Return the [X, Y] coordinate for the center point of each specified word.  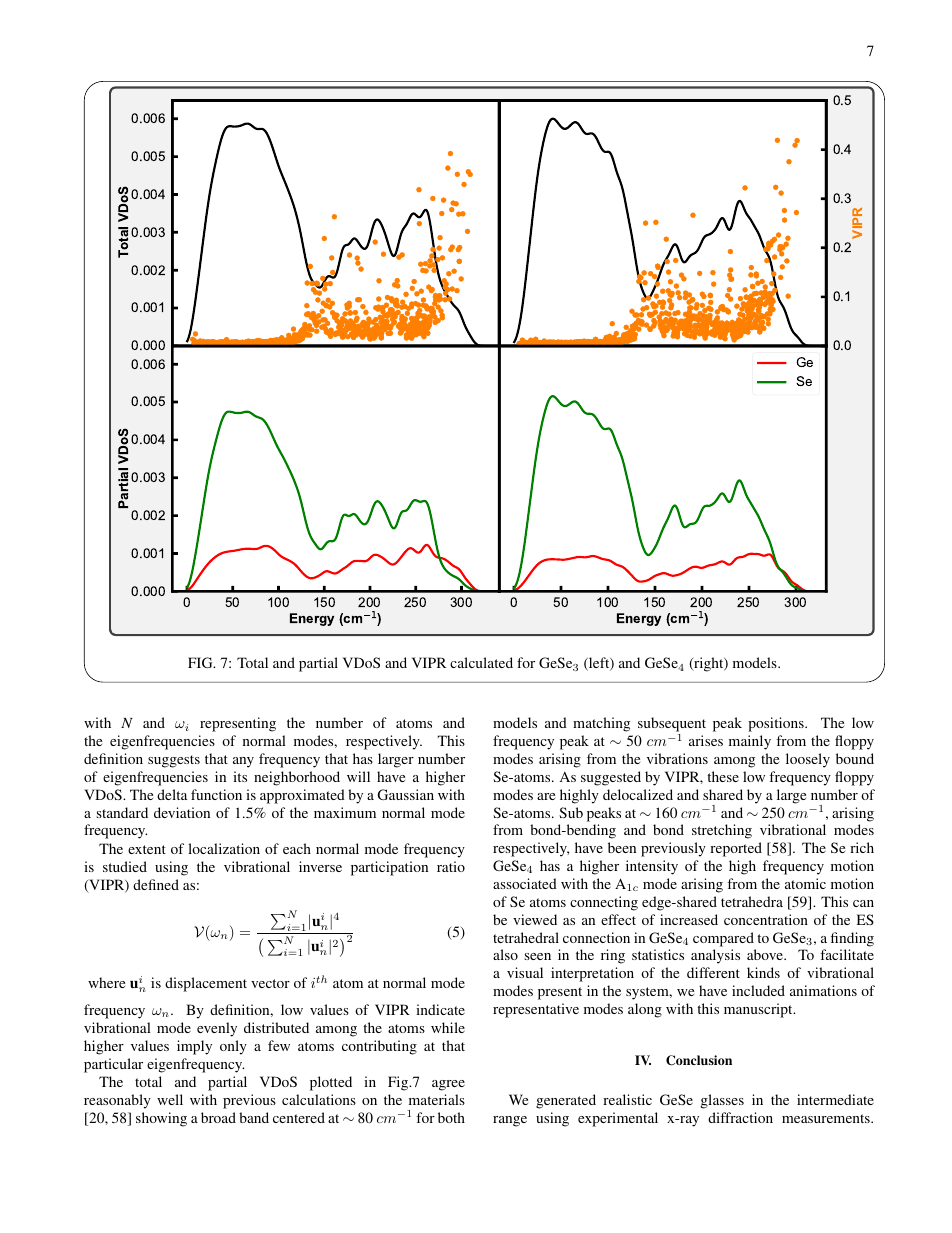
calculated [481, 662]
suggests [174, 761]
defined [156, 884]
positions [777, 724]
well [170, 1099]
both [451, 1117]
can [863, 903]
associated [525, 883]
